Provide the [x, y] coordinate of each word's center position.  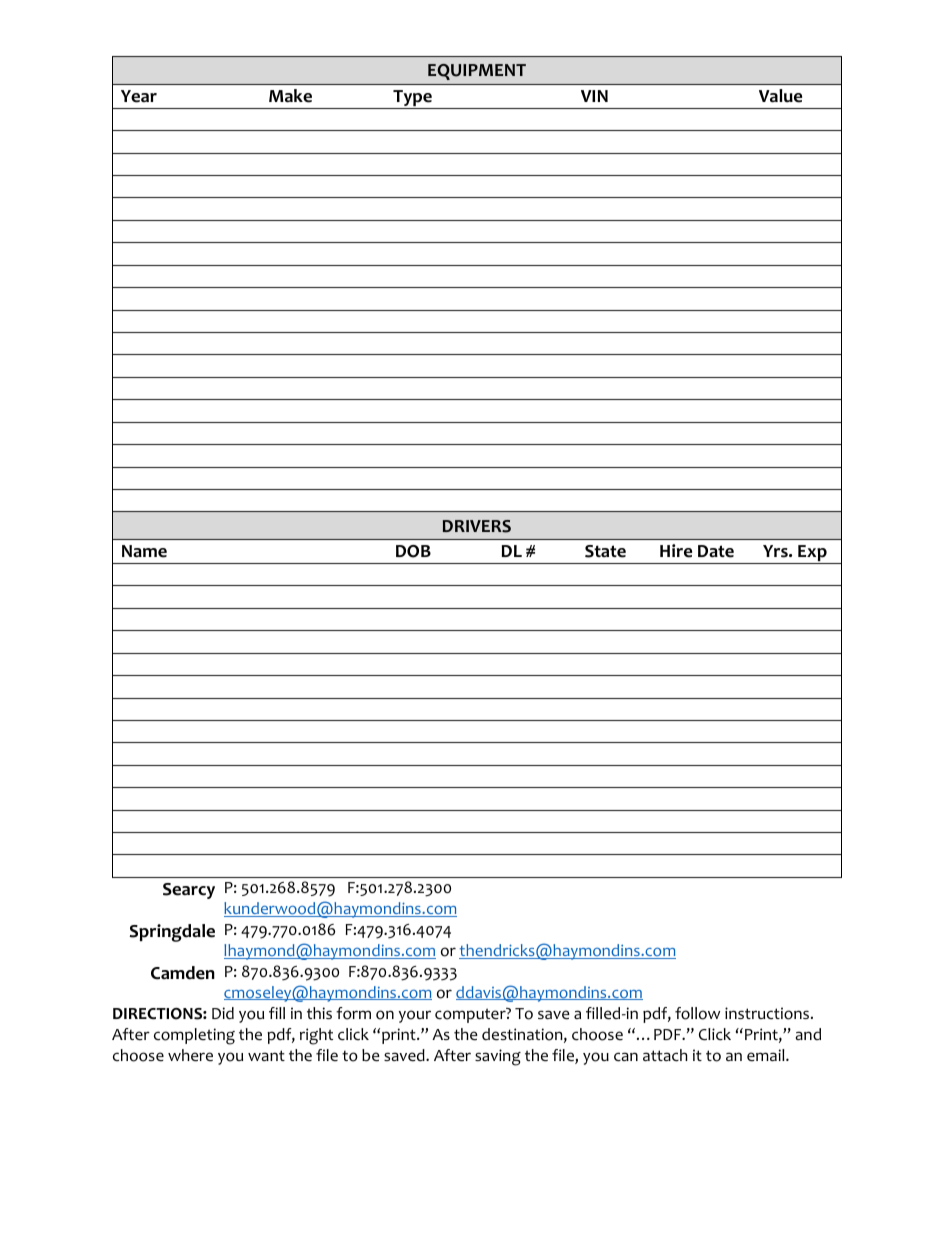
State [605, 551]
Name [144, 551]
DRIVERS [477, 526]
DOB [413, 551]
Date [716, 551]
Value [780, 96]
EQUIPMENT [477, 72]
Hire [676, 551]
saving [498, 1057]
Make [290, 96]
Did [223, 1013]
